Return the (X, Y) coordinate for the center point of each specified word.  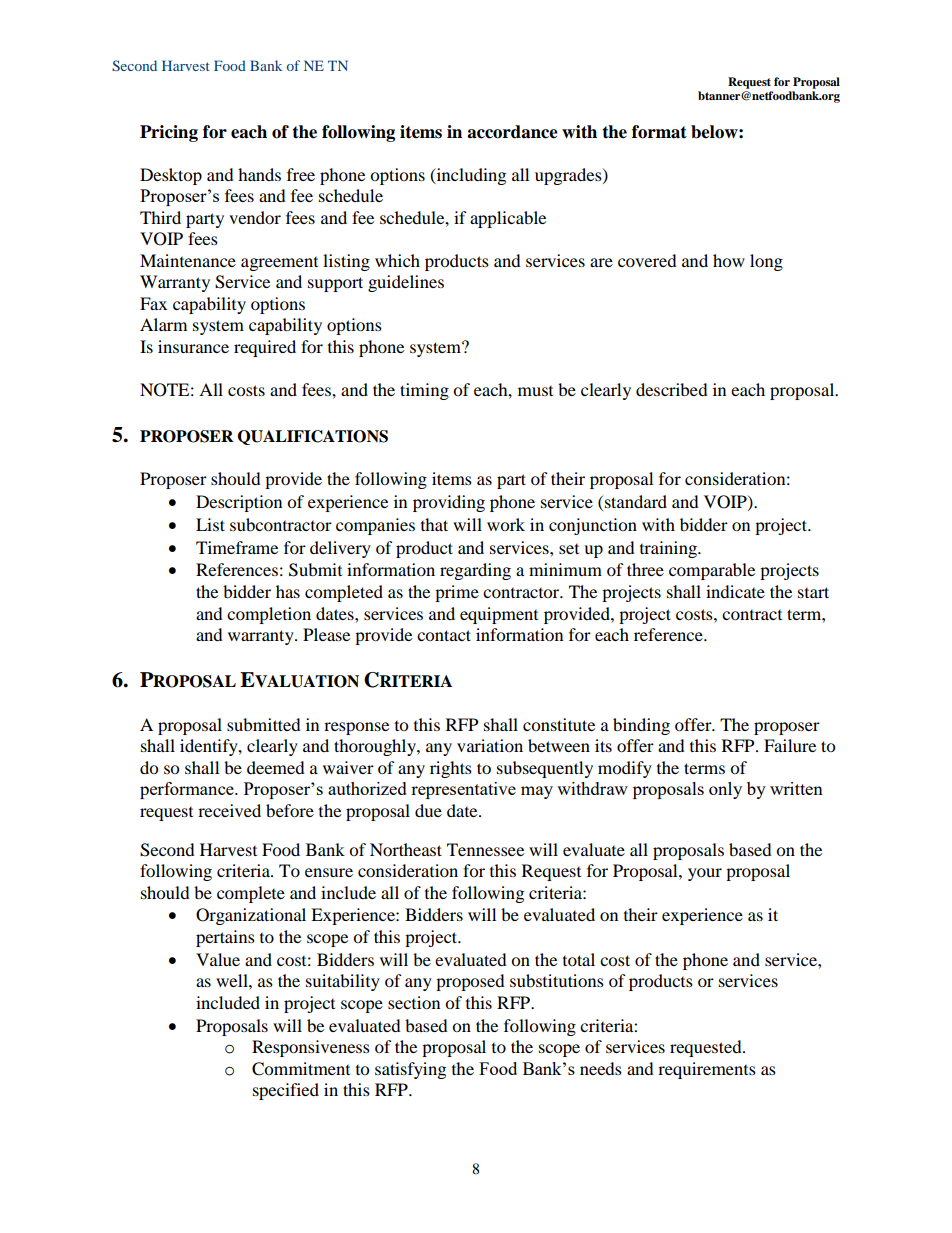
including (470, 176)
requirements (707, 1070)
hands (259, 174)
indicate (735, 591)
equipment (499, 615)
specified (286, 1091)
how (729, 260)
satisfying (410, 1070)
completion (269, 615)
